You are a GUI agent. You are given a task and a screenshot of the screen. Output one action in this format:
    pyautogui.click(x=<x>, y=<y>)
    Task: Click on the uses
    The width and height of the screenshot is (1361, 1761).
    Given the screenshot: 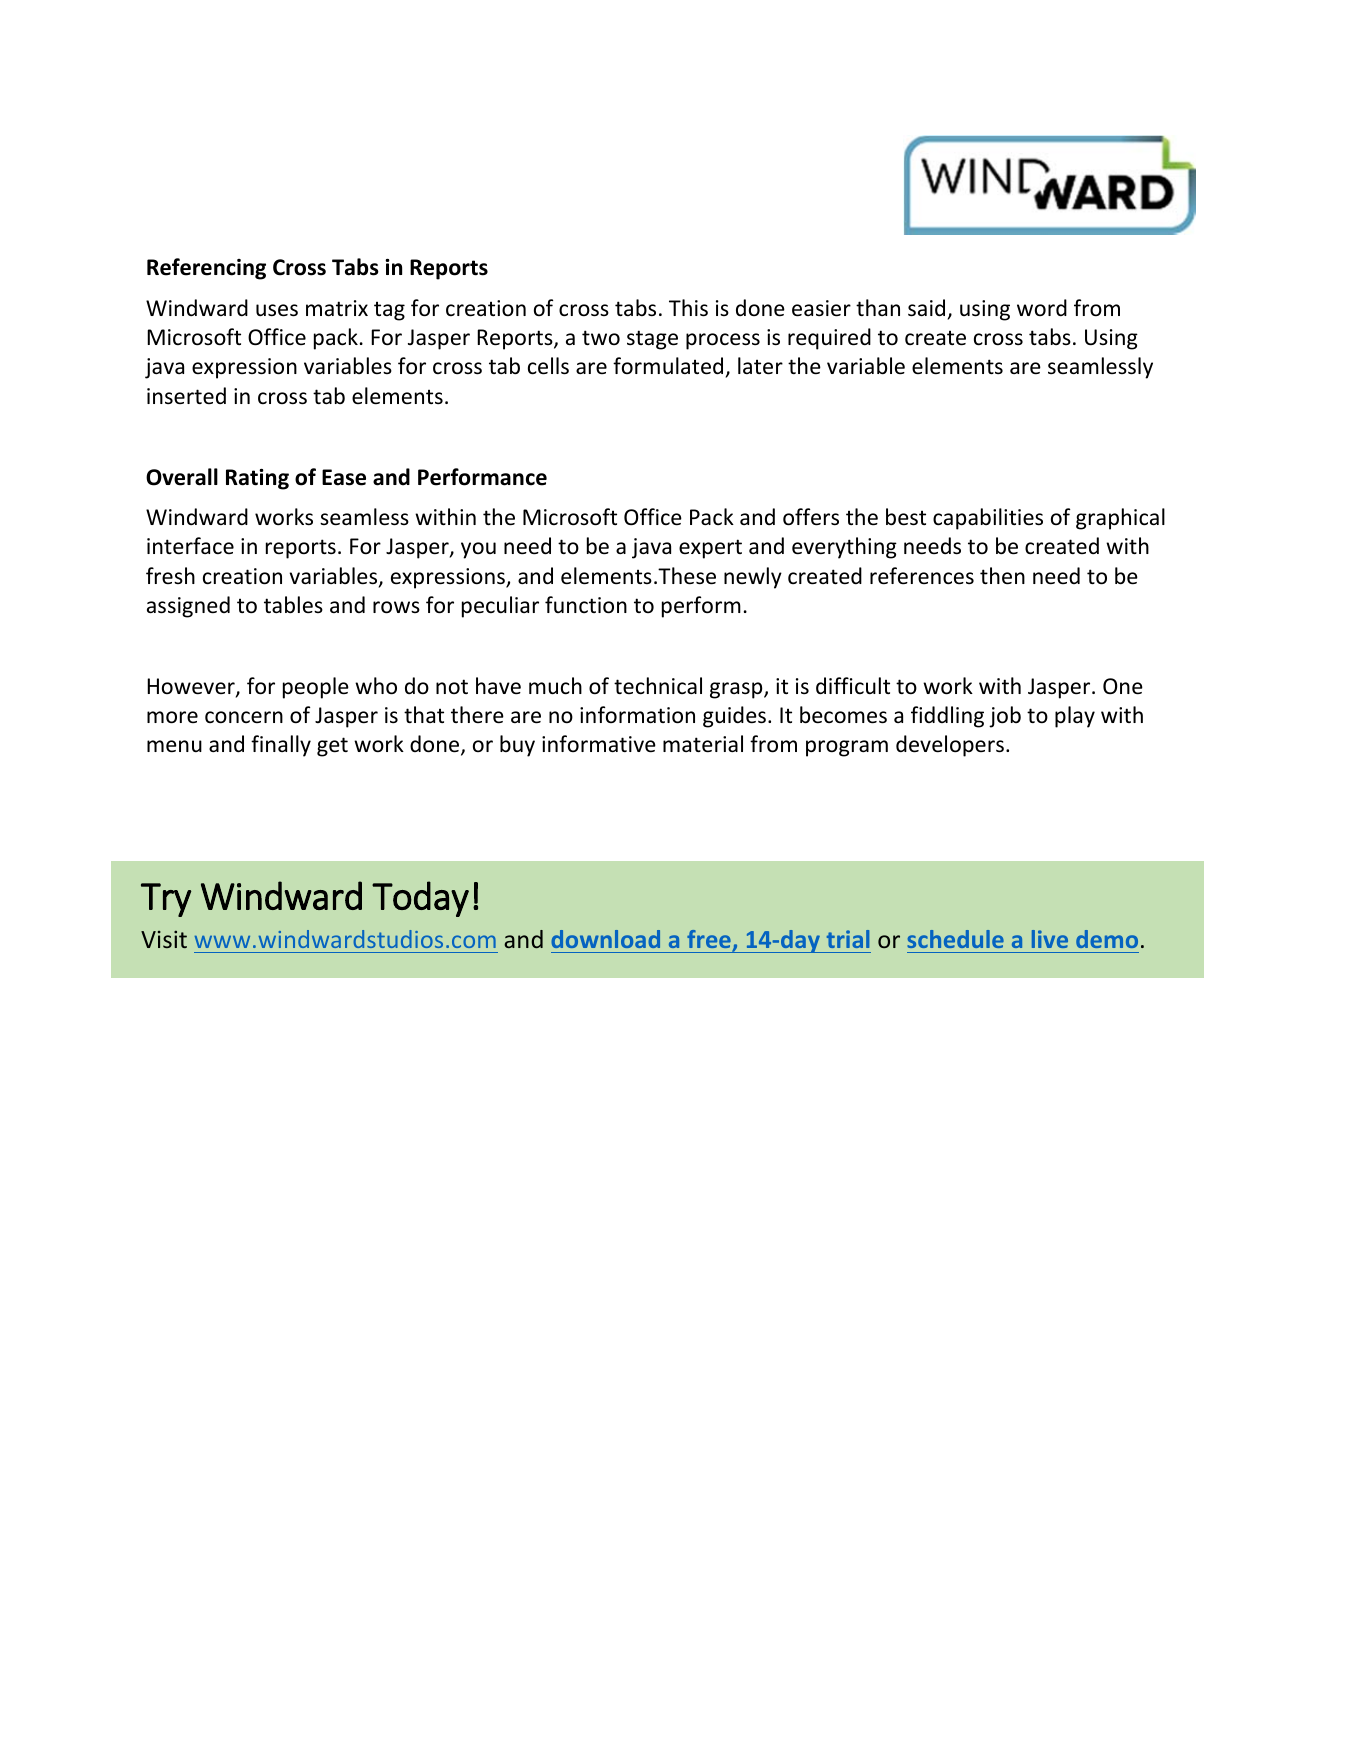 What is the action you would take?
    pyautogui.click(x=277, y=310)
